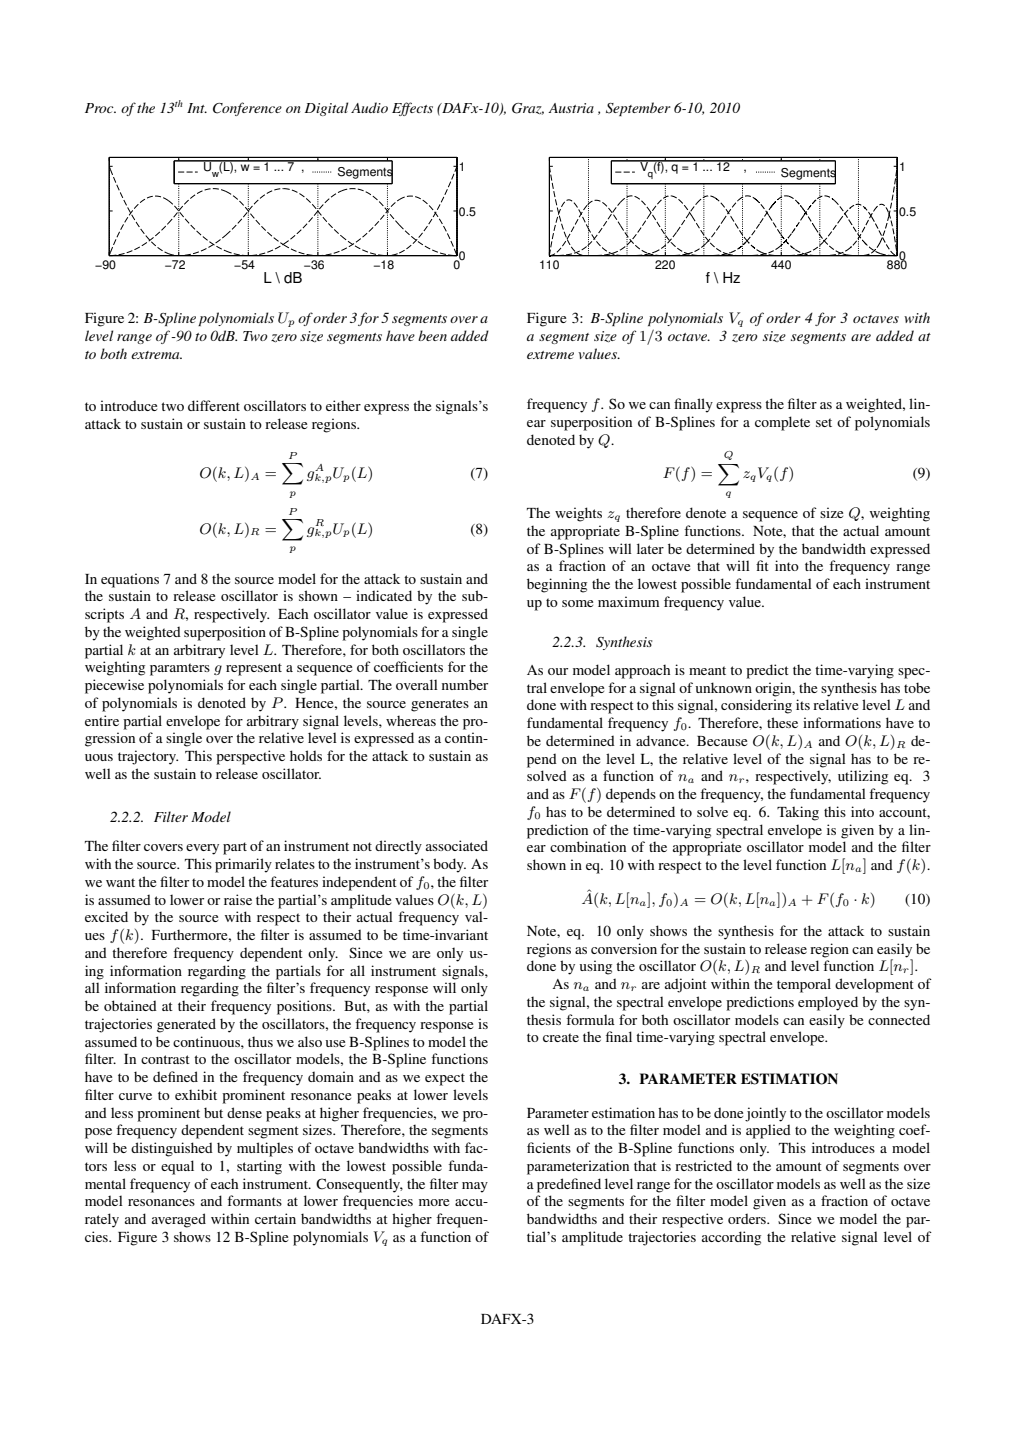 Image resolution: width=1015 pixels, height=1435 pixels. What do you see at coordinates (179, 1220) in the document?
I see `averaged` at bounding box center [179, 1220].
